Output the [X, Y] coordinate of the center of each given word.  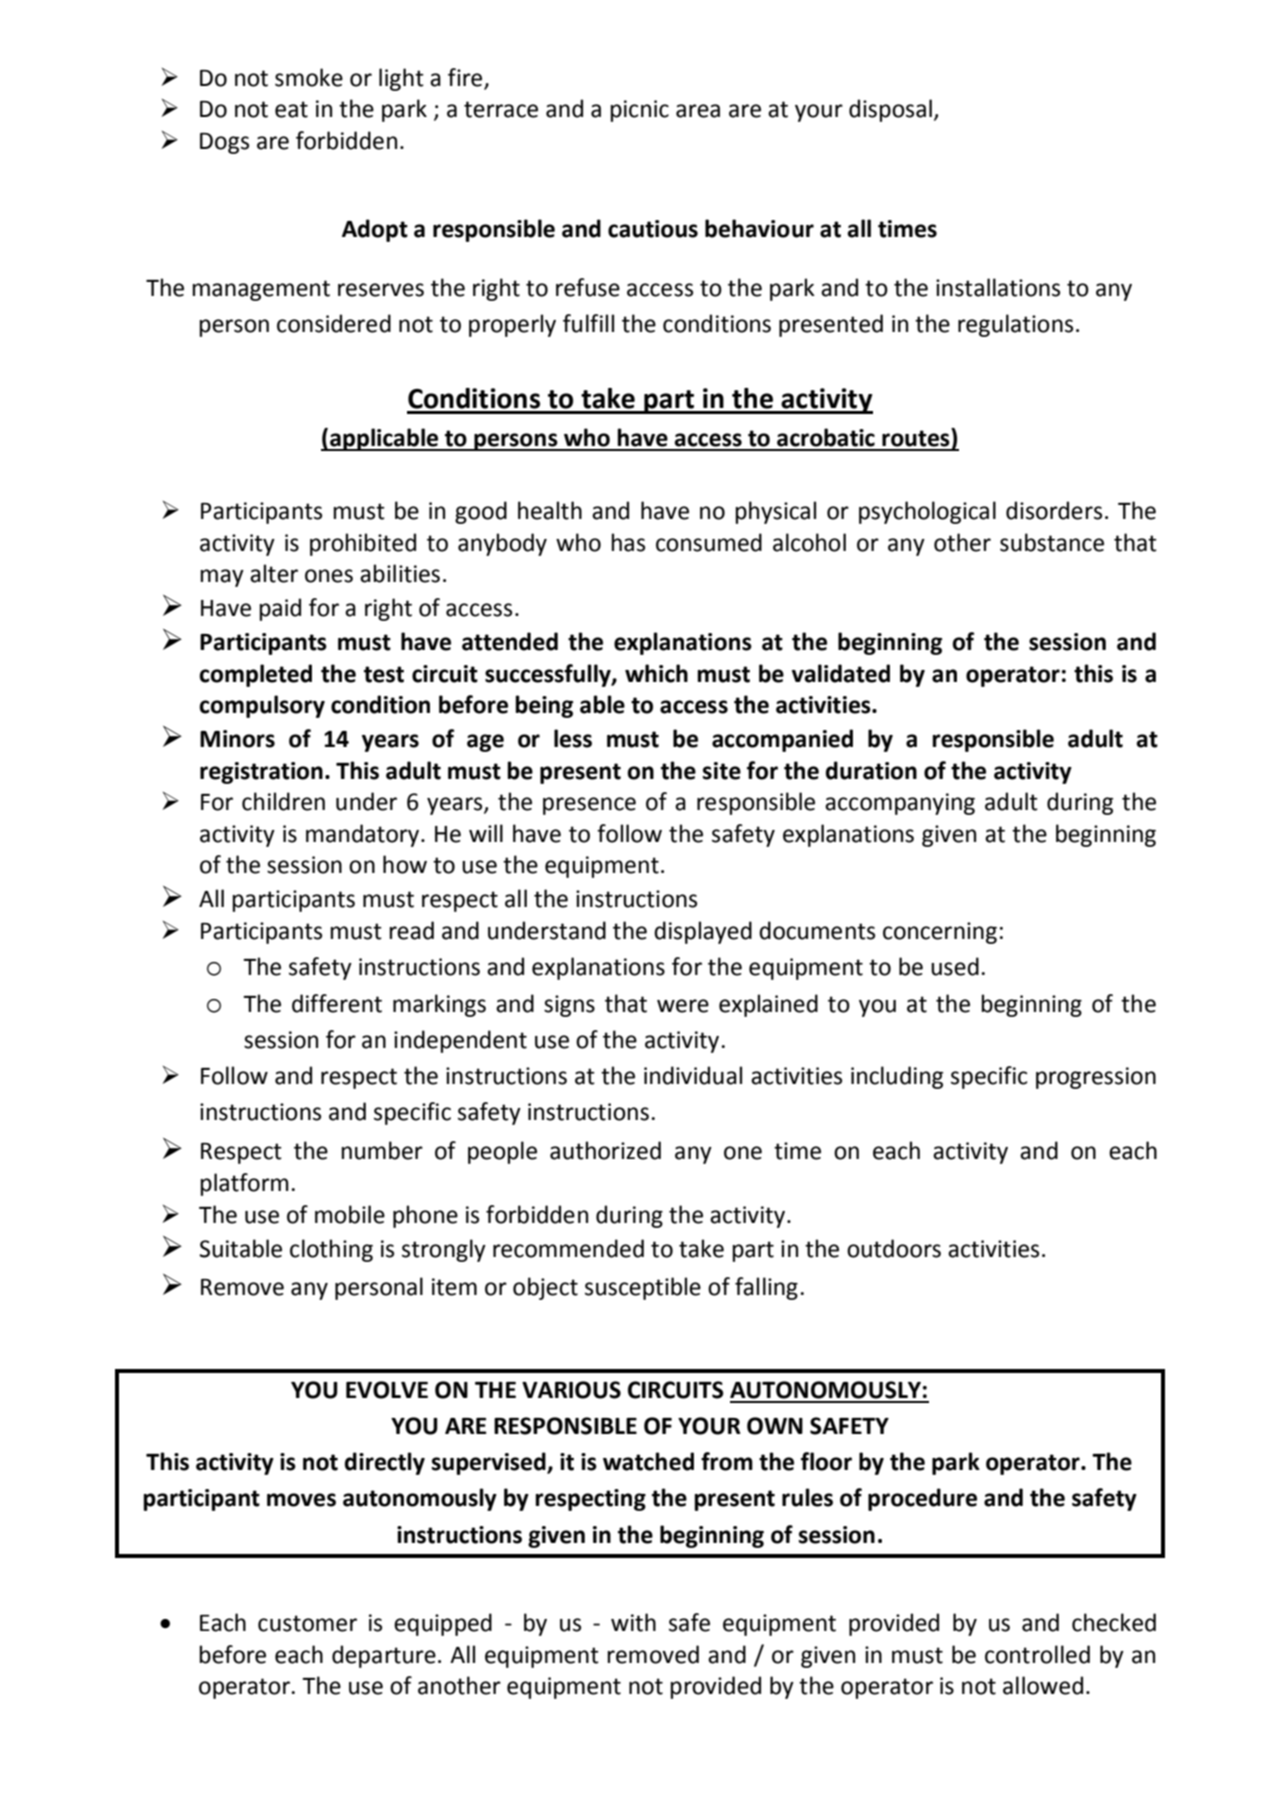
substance [1052, 542]
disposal [890, 110]
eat [291, 109]
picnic [639, 111]
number [382, 1150]
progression [1096, 1078]
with [633, 1622]
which [656, 673]
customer [307, 1623]
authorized [605, 1150]
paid [280, 609]
